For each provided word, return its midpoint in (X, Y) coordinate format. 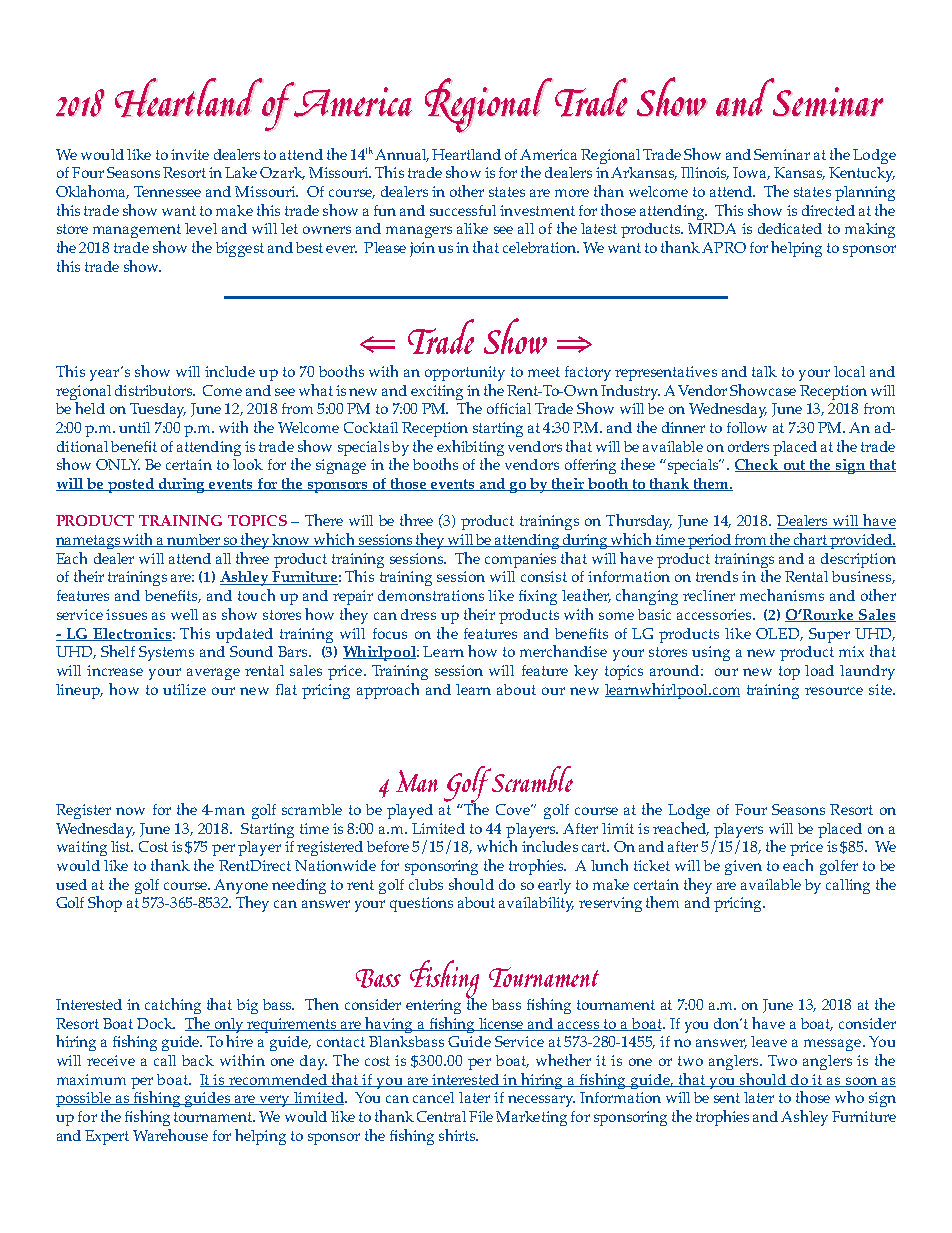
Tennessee (167, 191)
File (481, 1116)
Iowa (751, 173)
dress (418, 614)
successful (463, 210)
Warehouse (170, 1135)
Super (829, 635)
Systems (166, 653)
